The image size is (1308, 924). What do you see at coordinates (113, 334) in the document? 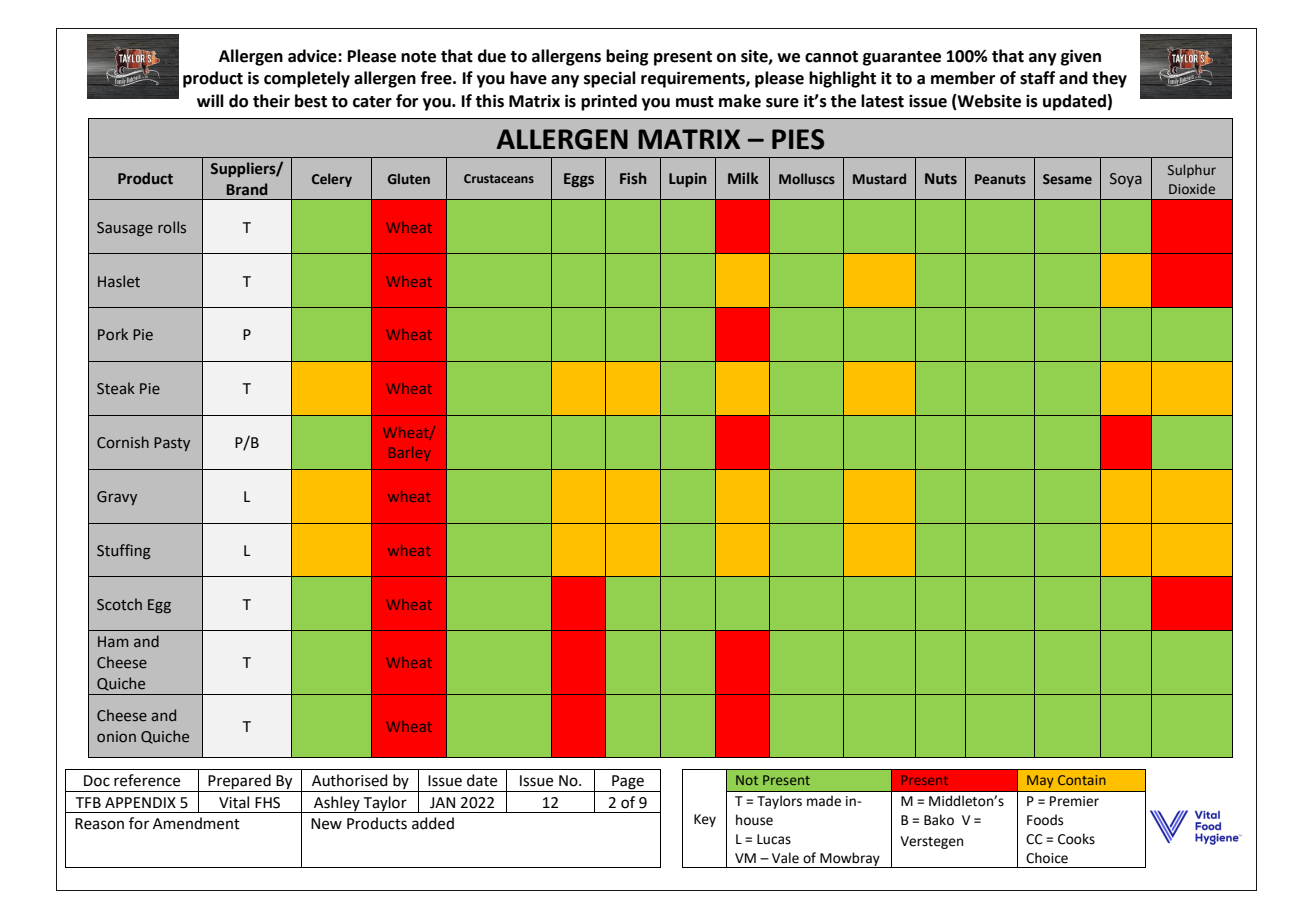
I see `Pork` at bounding box center [113, 334].
